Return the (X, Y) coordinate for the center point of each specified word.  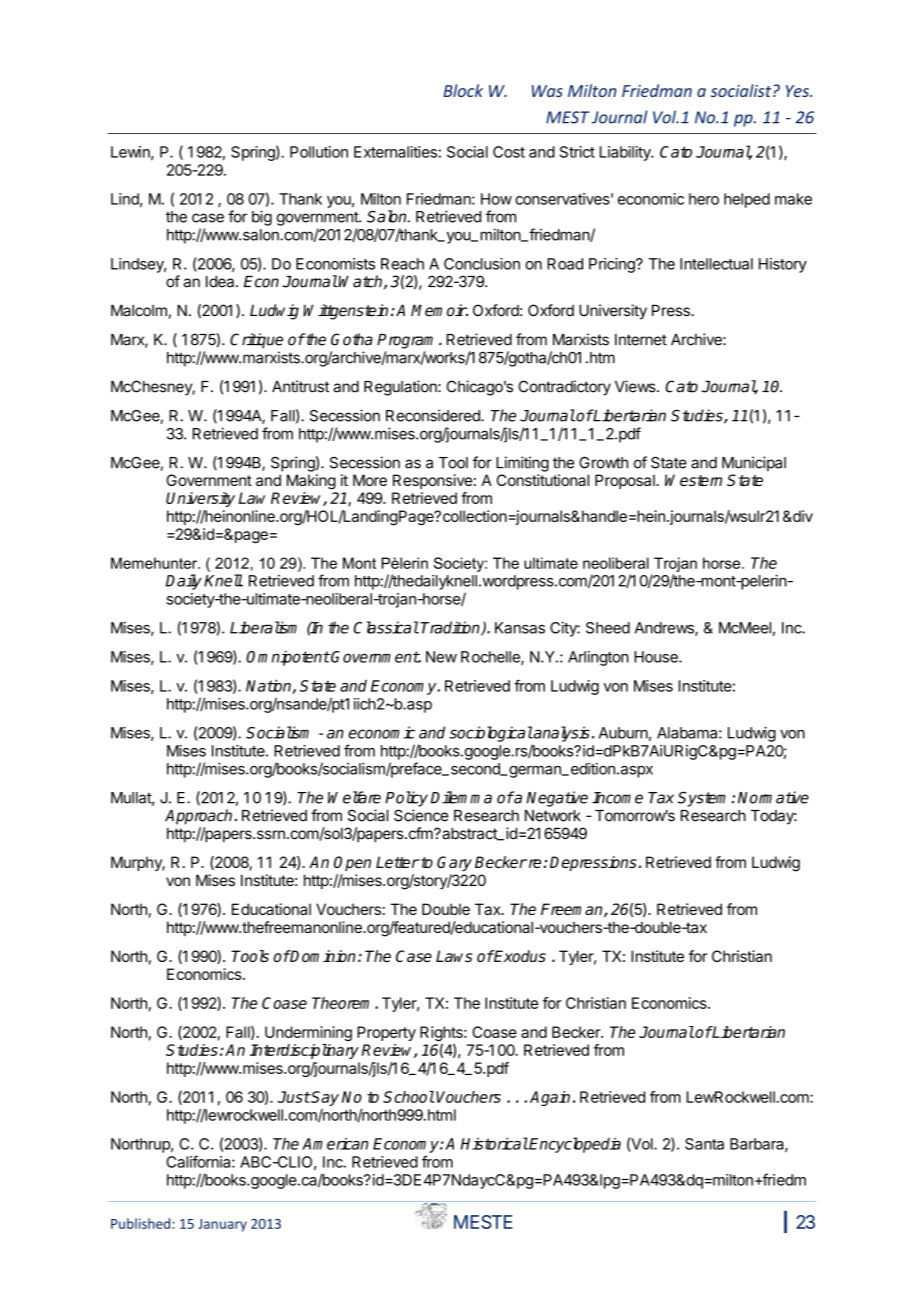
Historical (494, 1143)
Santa (704, 1144)
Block (463, 90)
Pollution (319, 152)
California (199, 1161)
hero (704, 199)
